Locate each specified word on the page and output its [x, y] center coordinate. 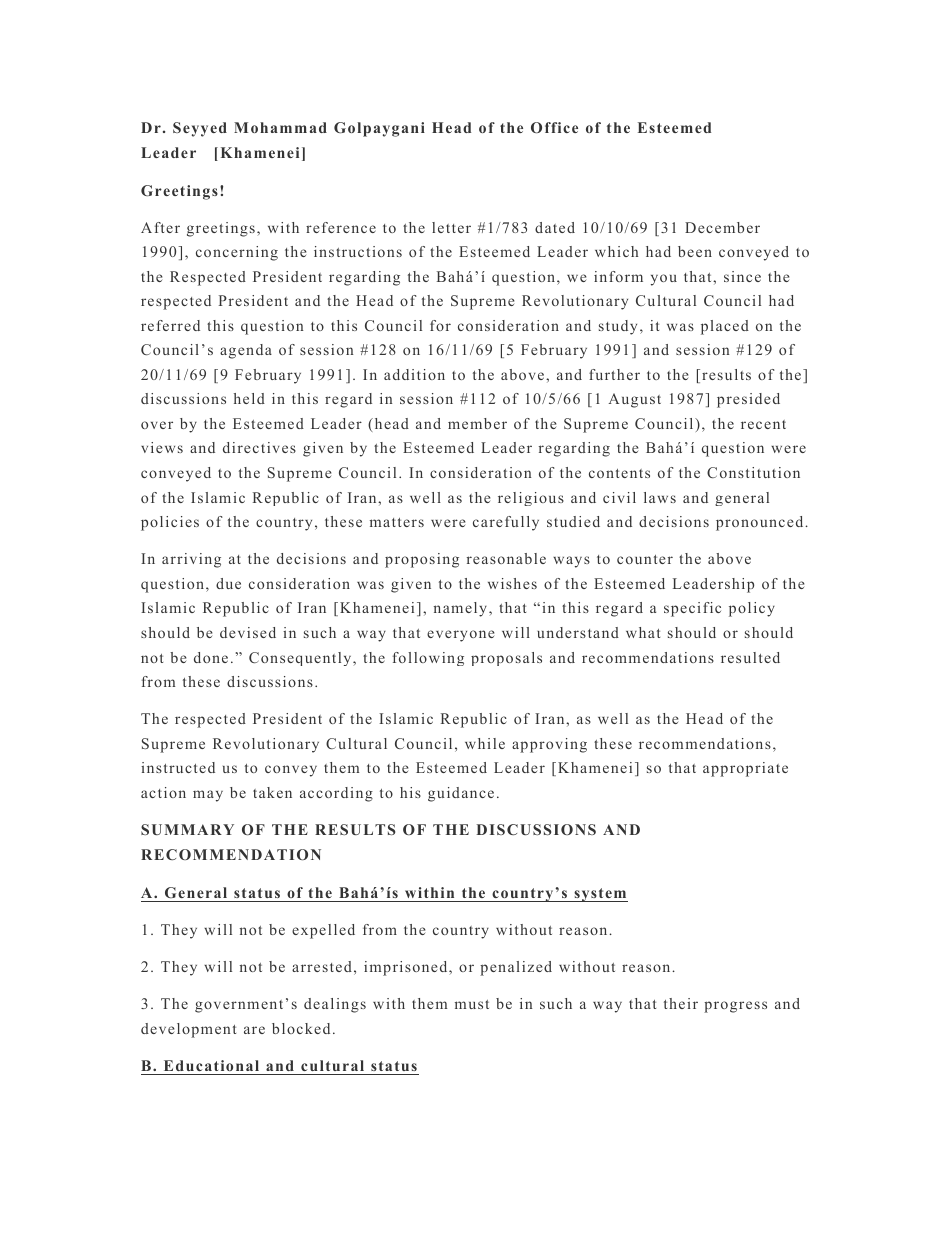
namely [462, 609]
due [228, 583]
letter [451, 227]
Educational [211, 1065]
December [722, 227]
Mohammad [280, 127]
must [472, 1004]
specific [692, 609]
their [681, 1003]
